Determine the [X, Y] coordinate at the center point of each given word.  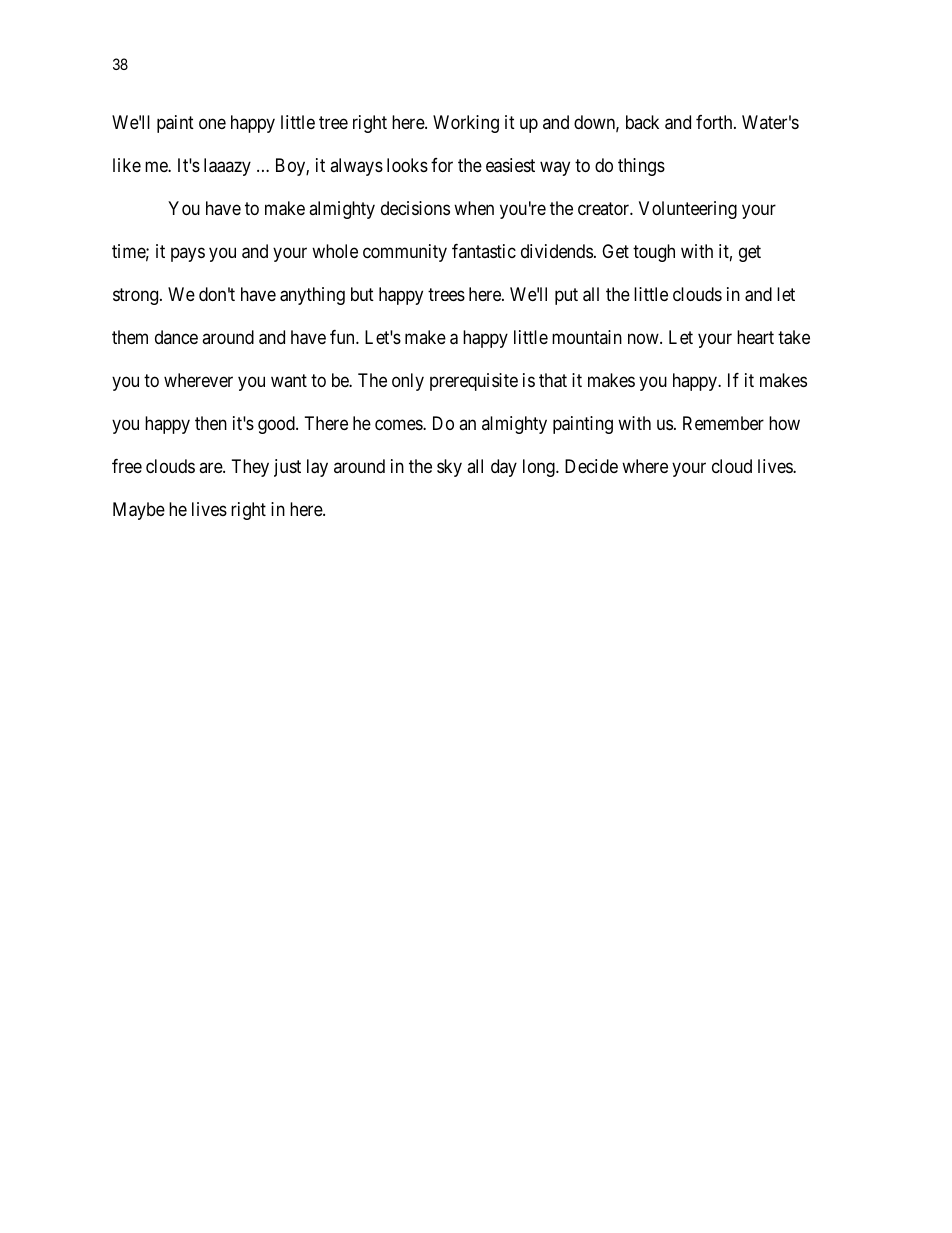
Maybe [139, 511]
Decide [591, 466]
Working [466, 124]
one [212, 123]
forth [715, 122]
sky [449, 468]
